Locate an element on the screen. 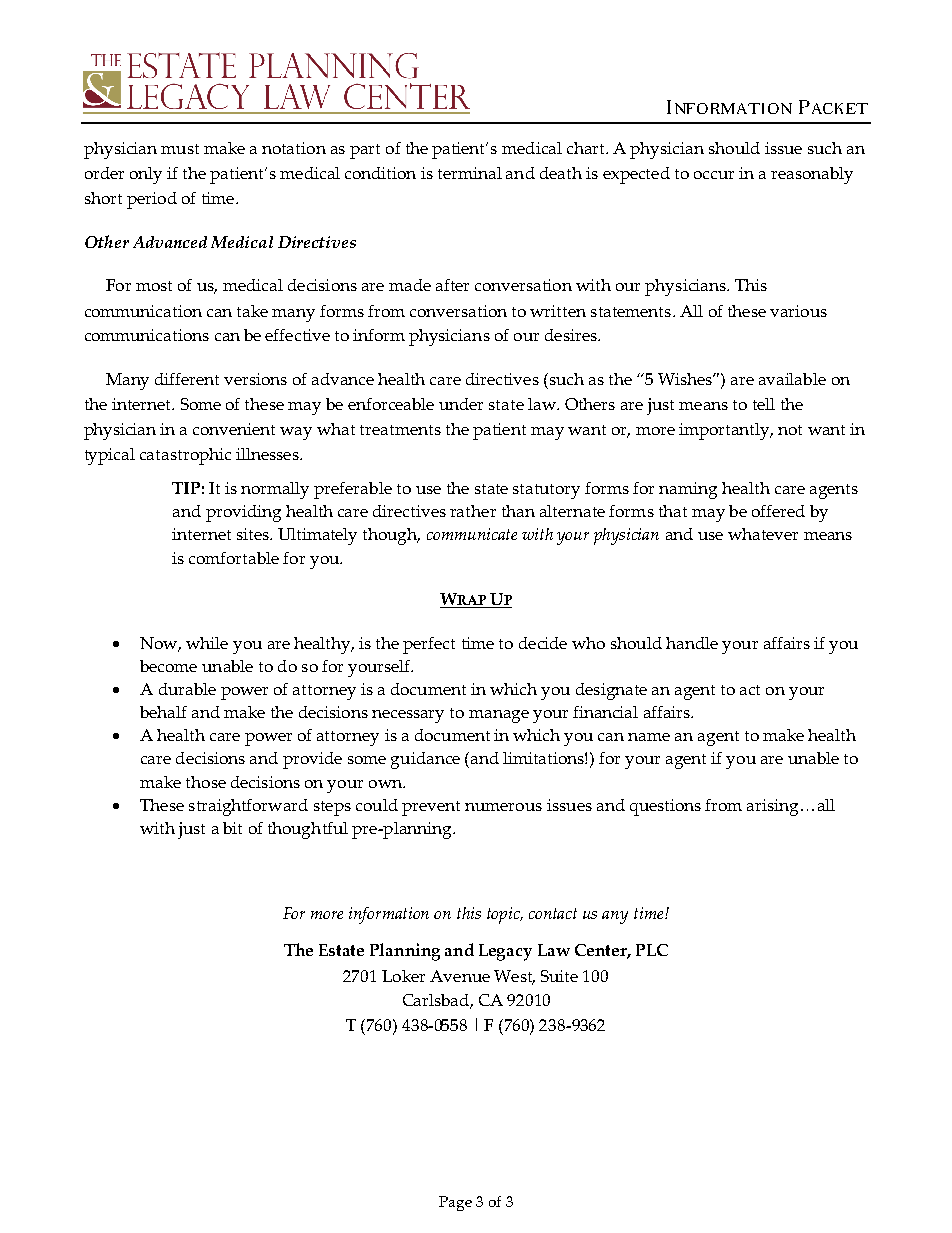 This screenshot has width=952, height=1233. handle is located at coordinates (692, 643).
